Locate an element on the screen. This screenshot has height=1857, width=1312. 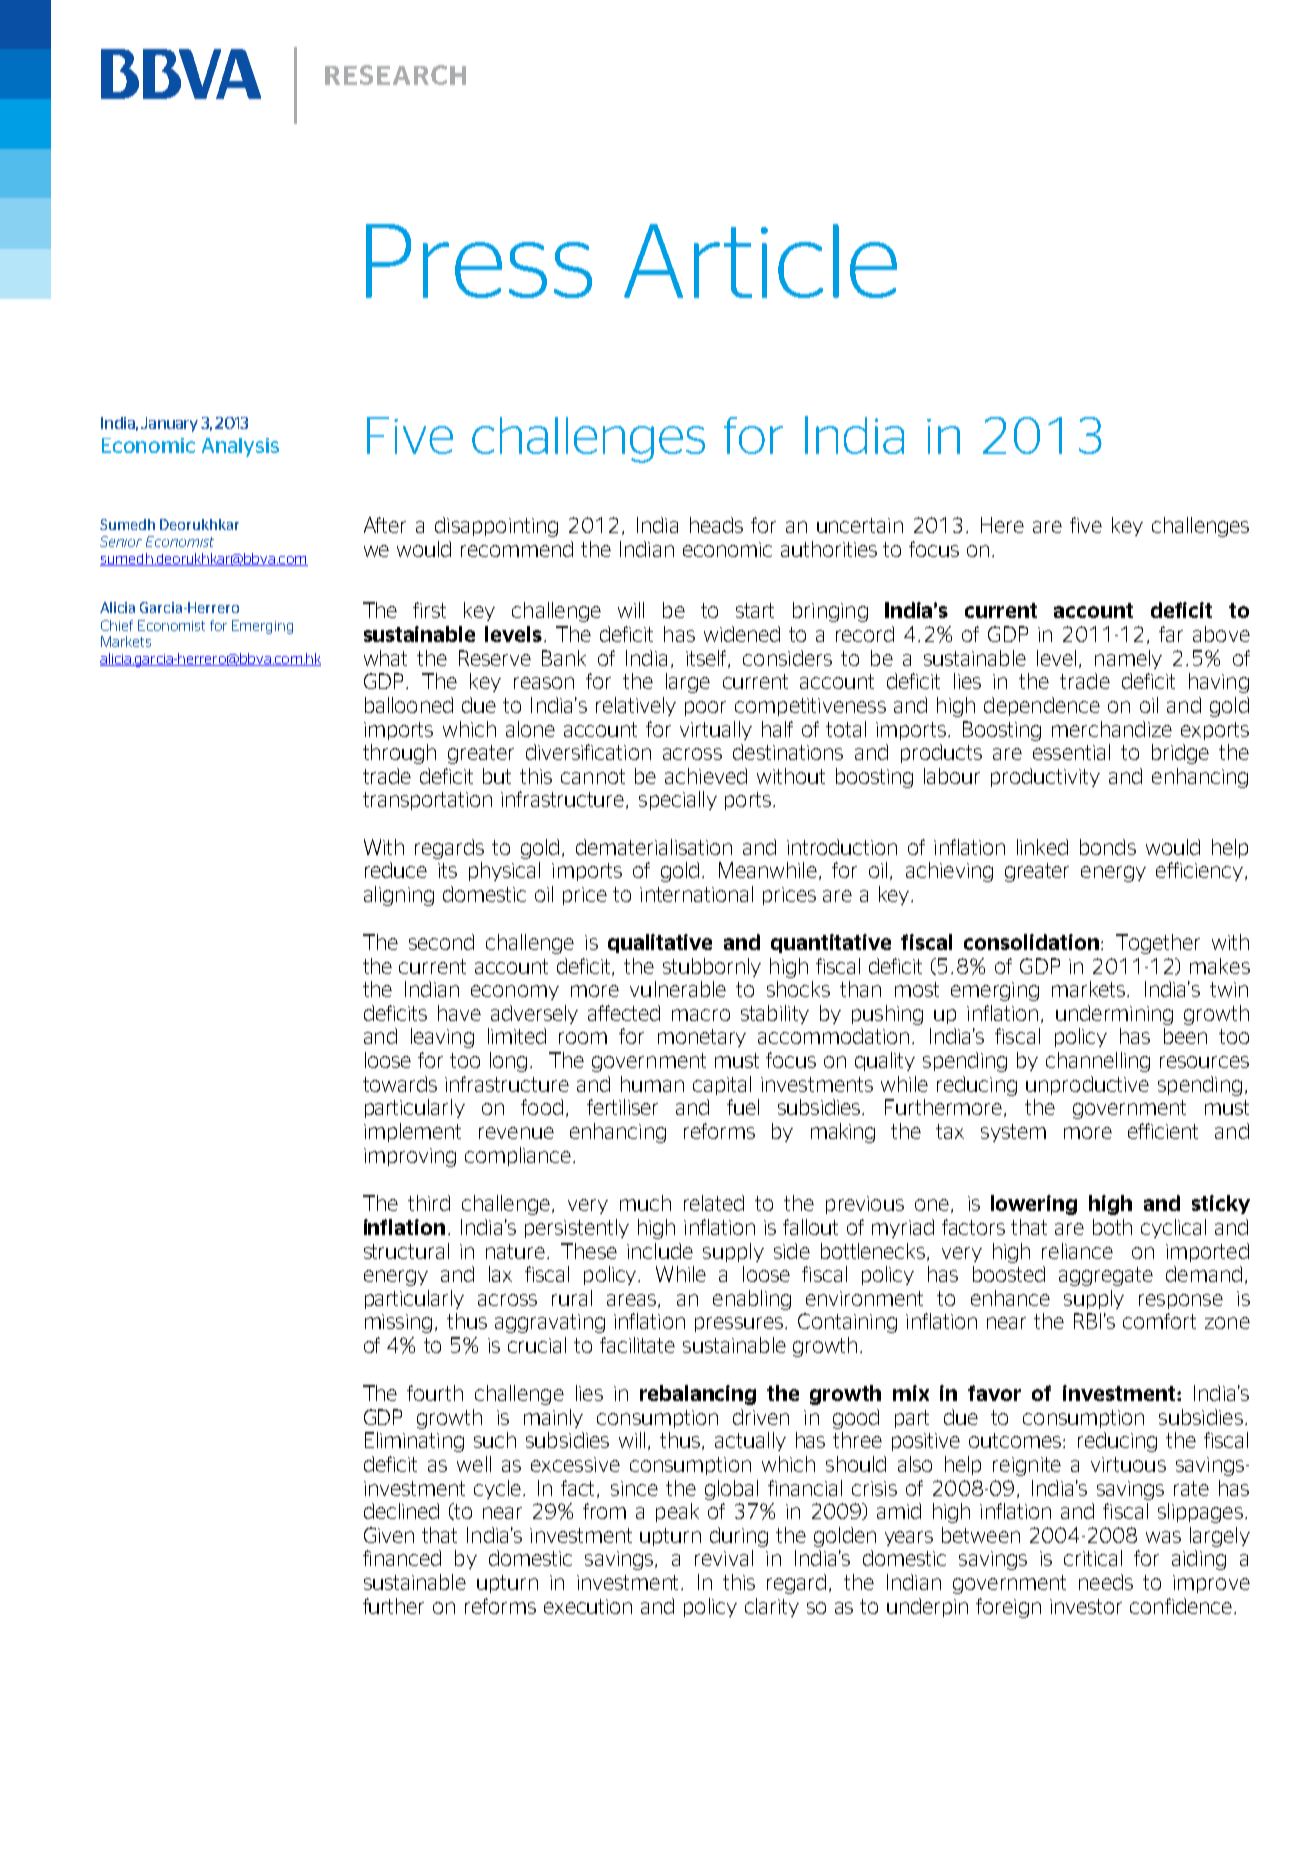
January is located at coordinates (169, 424).
